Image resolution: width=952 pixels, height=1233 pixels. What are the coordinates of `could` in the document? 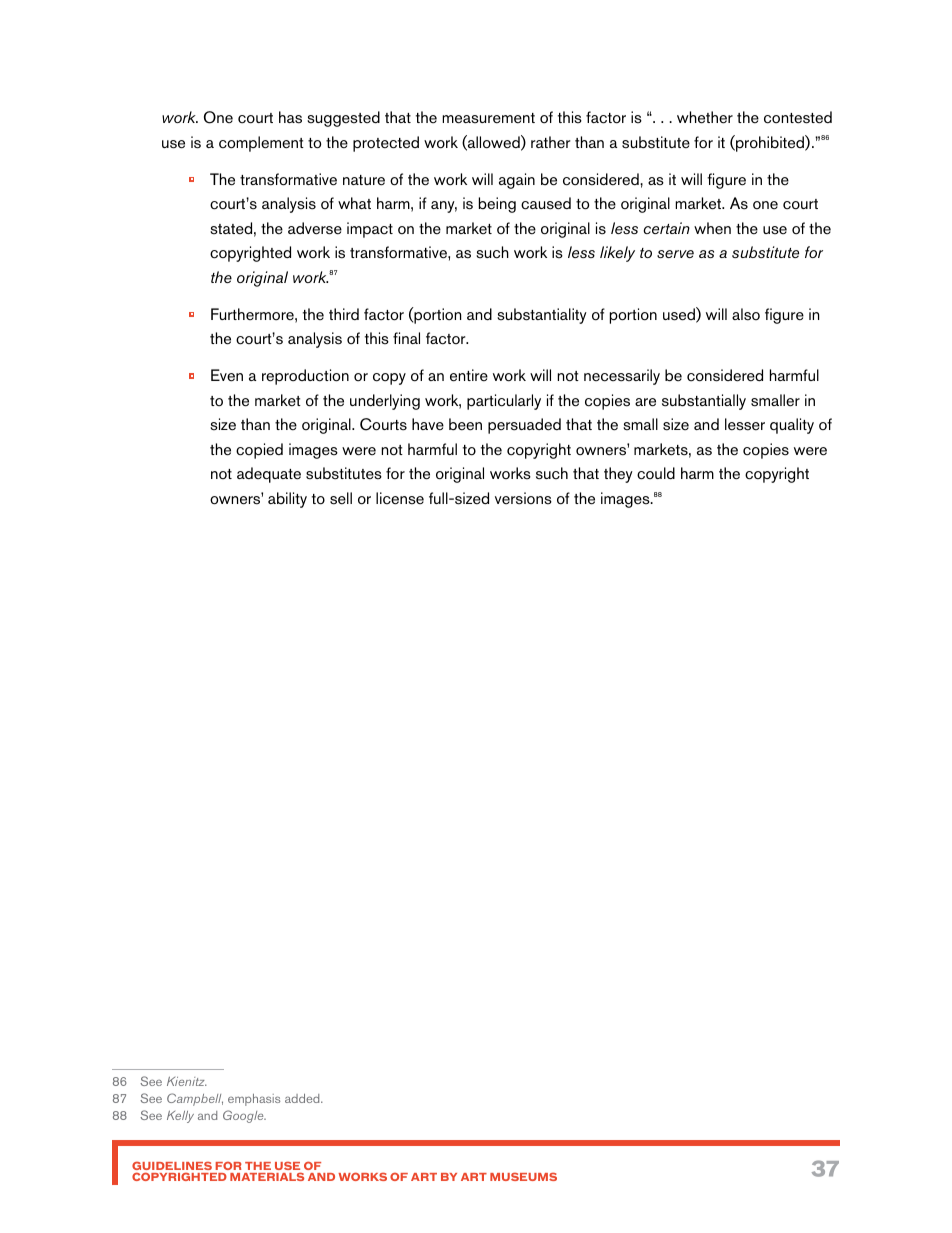 It's located at (656, 473).
